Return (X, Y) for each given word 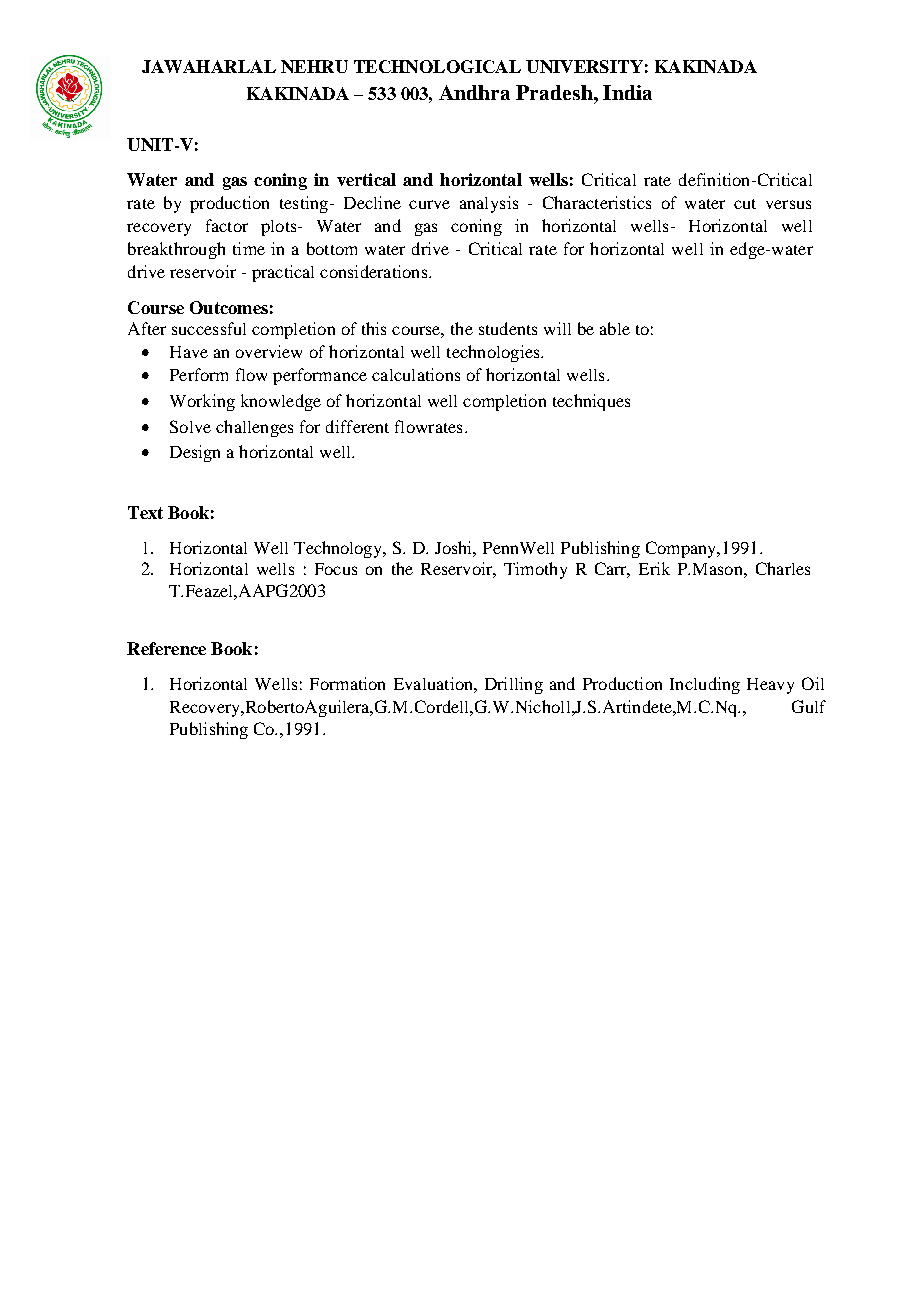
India (627, 92)
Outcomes (229, 307)
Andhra (474, 92)
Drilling (514, 685)
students (508, 328)
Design (195, 453)
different (357, 426)
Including (705, 685)
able (615, 328)
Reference (166, 648)
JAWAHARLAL (209, 66)
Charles (783, 568)
